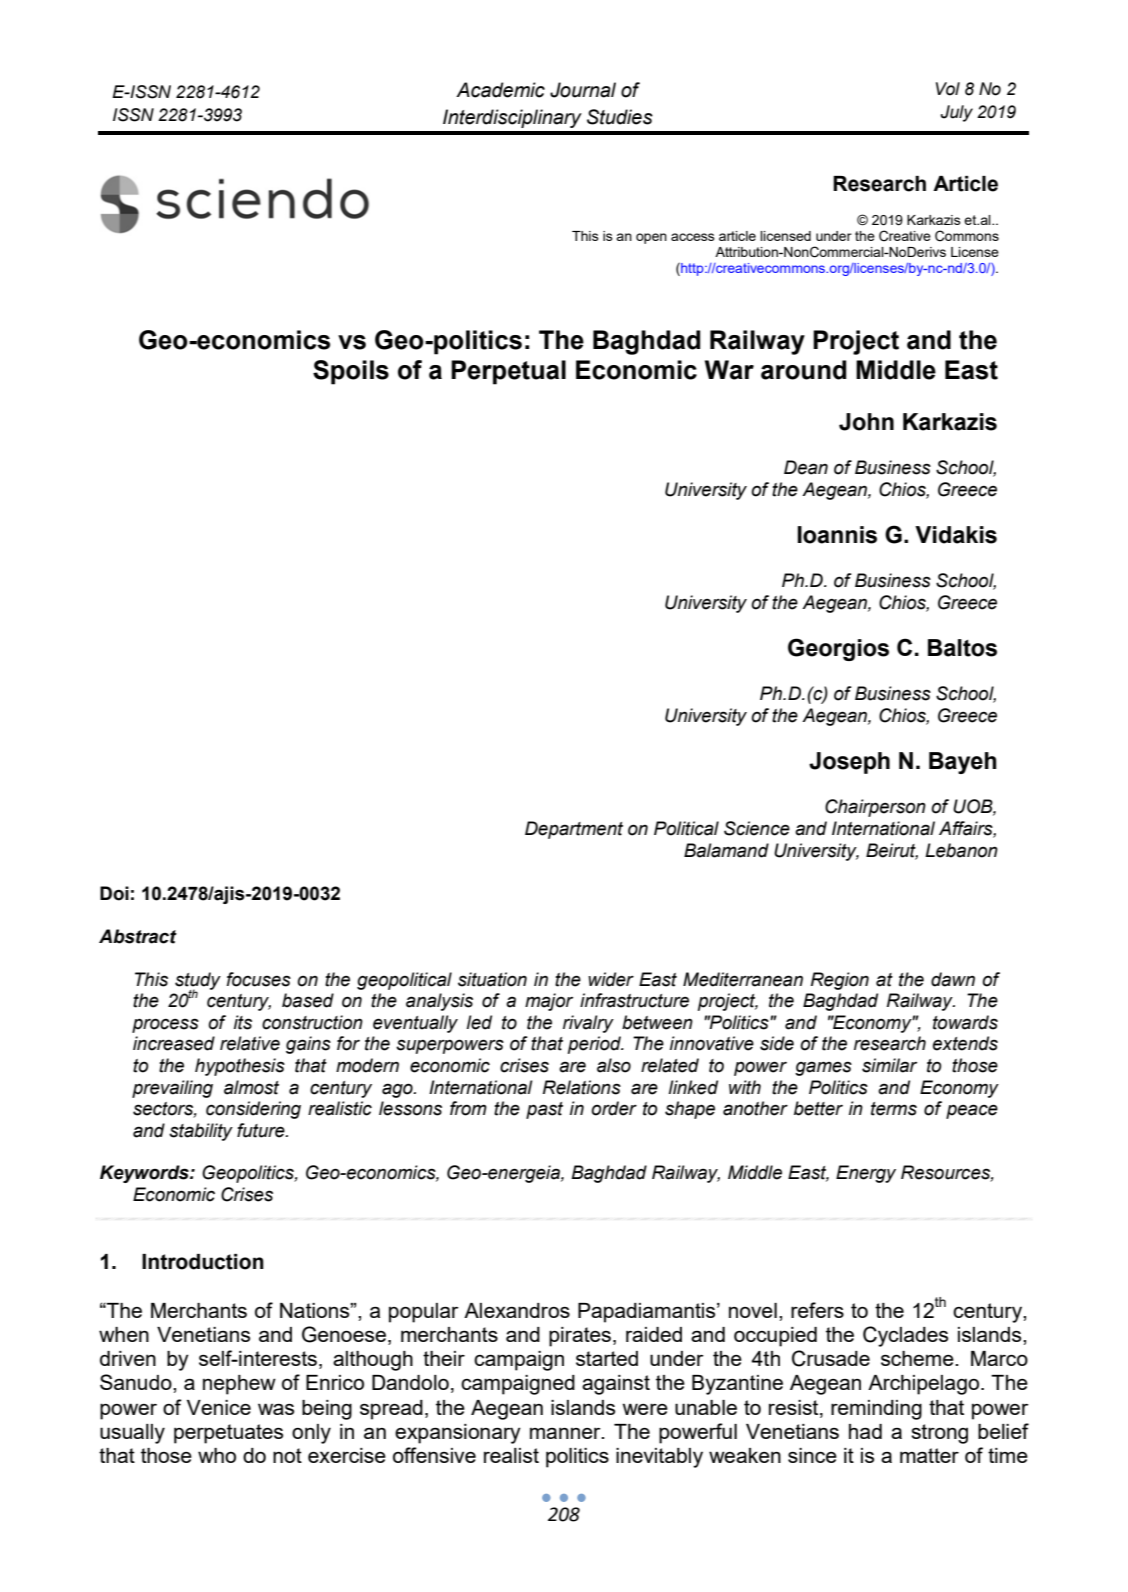 This screenshot has height=1592, width=1128. Describe the element at coordinates (574, 830) in the screenshot. I see `Department` at that location.
